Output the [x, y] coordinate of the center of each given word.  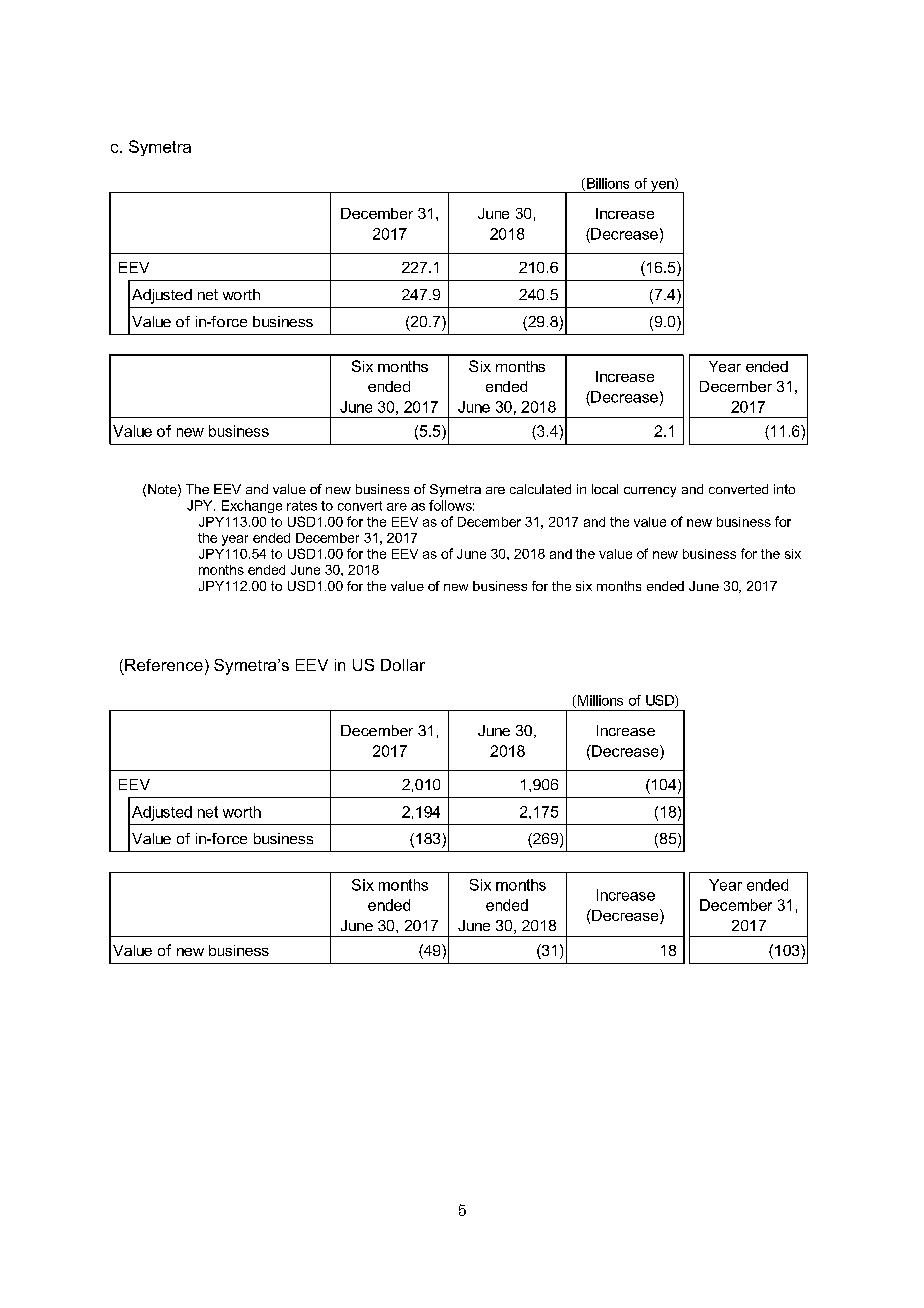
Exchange [252, 506]
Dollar [403, 665]
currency [650, 492]
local [605, 489]
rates [302, 506]
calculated [540, 489]
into [784, 489]
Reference [164, 665]
